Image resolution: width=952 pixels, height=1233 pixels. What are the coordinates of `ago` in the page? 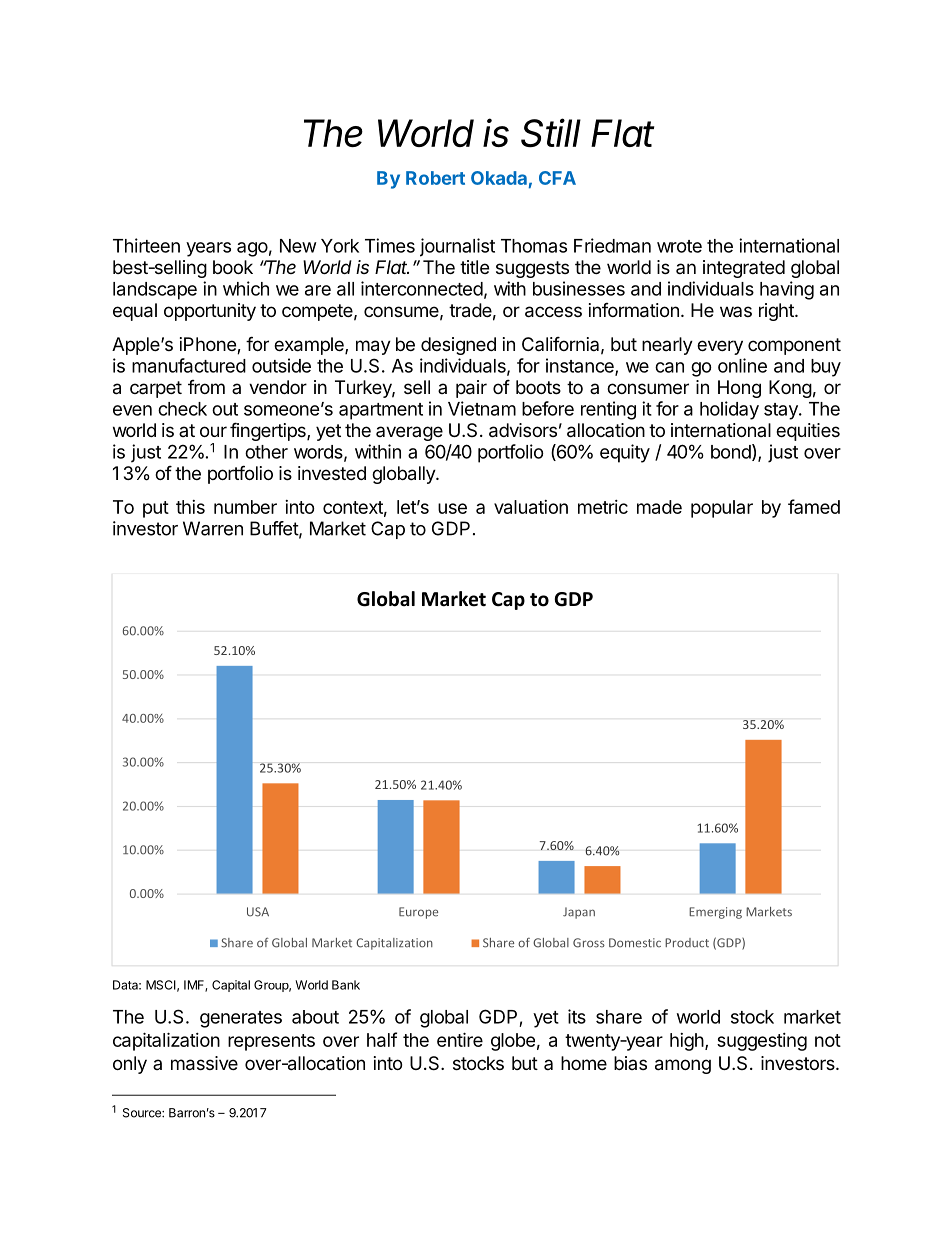 It's located at (252, 249).
